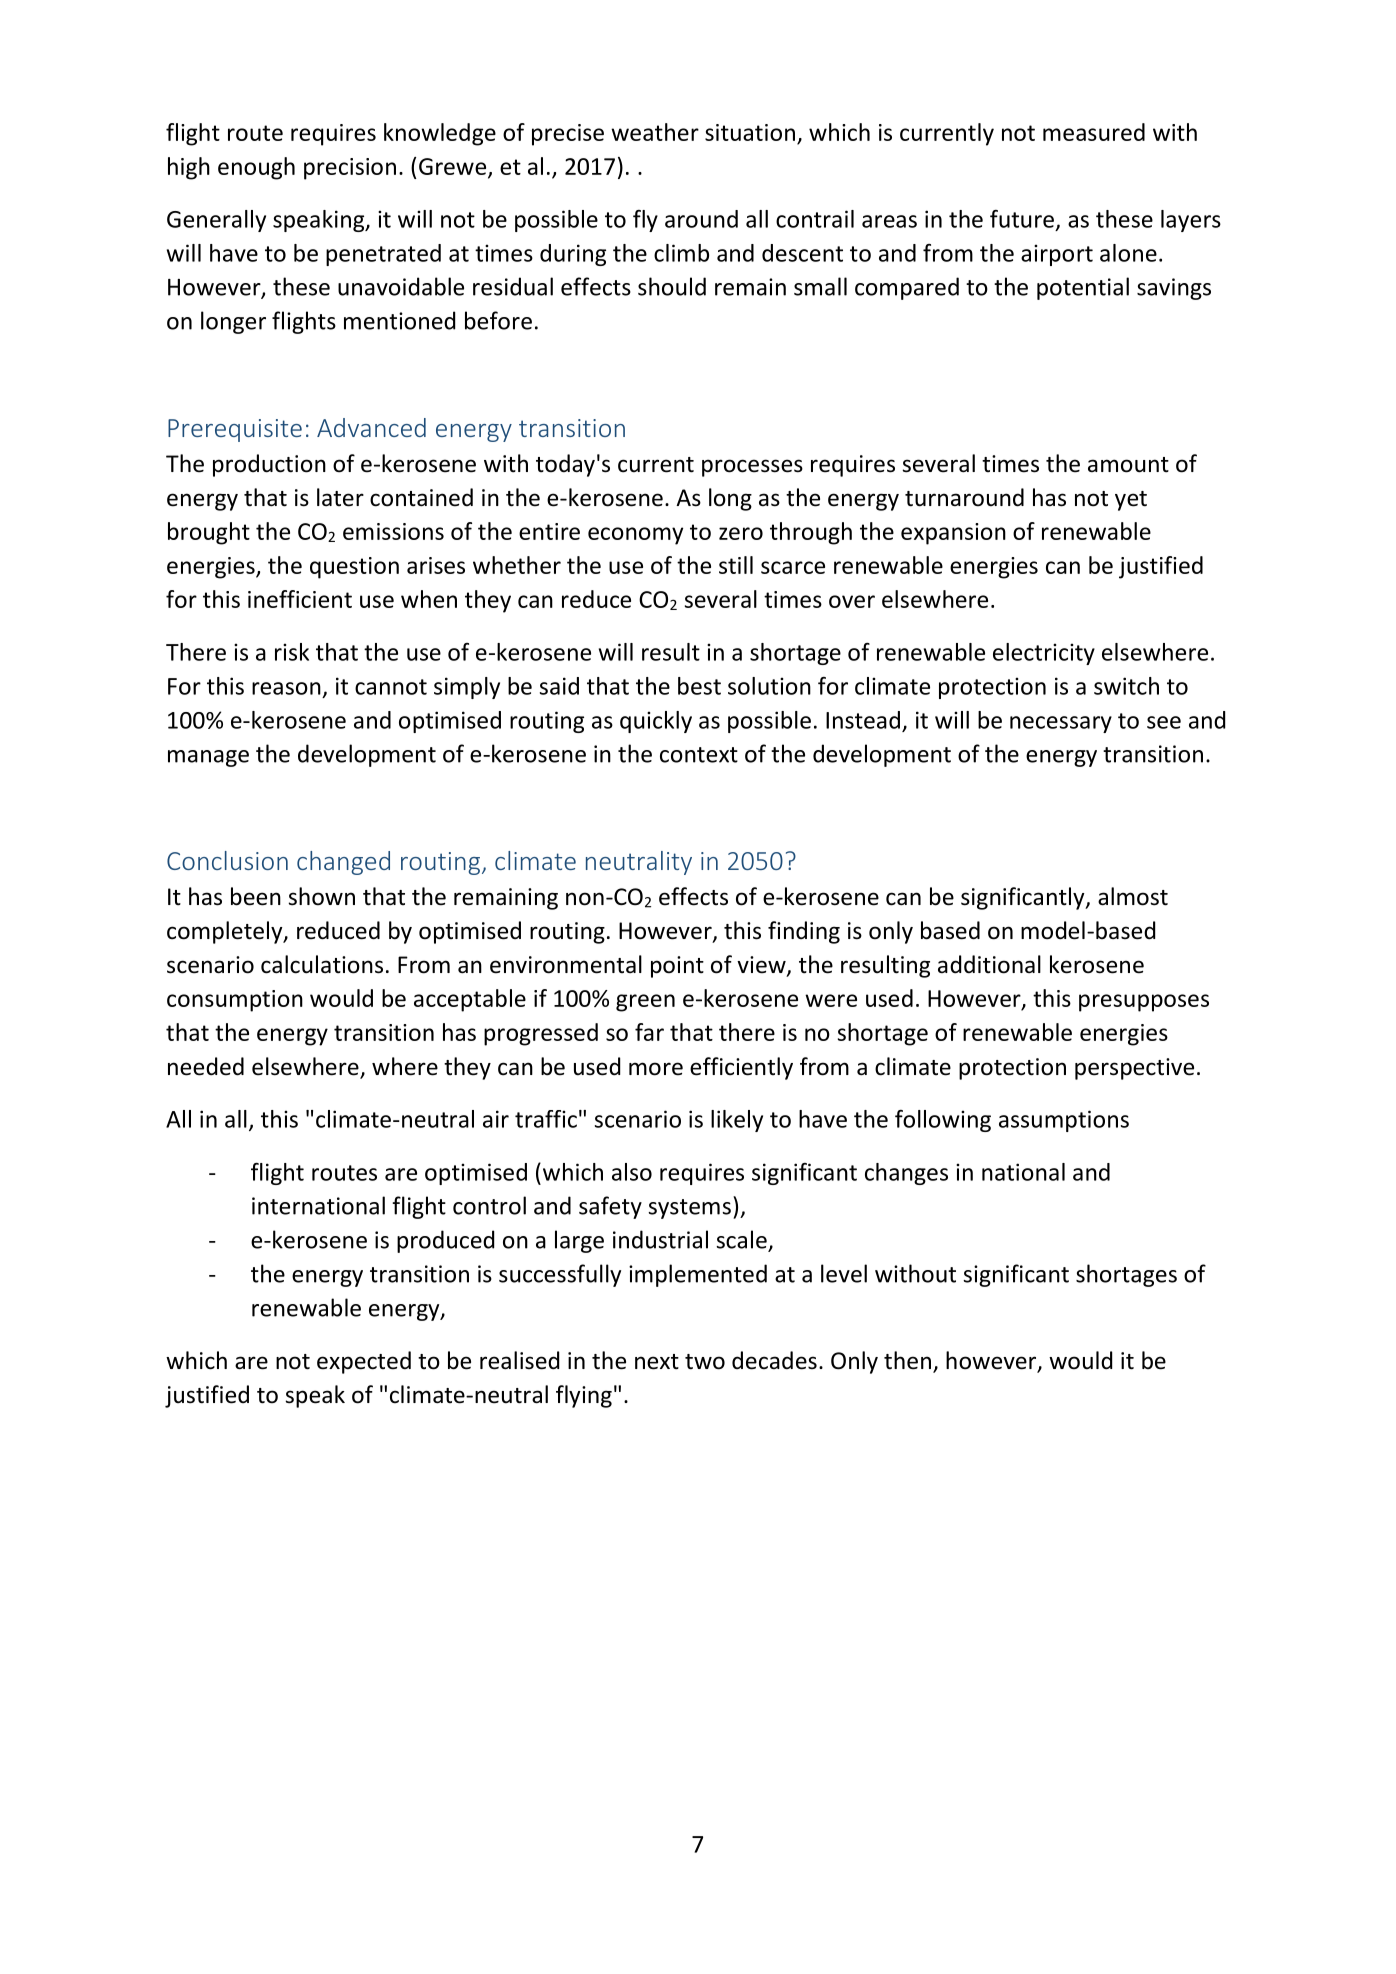 This document has height=1974, width=1396. What do you see at coordinates (1061, 724) in the document?
I see `necessary` at bounding box center [1061, 724].
